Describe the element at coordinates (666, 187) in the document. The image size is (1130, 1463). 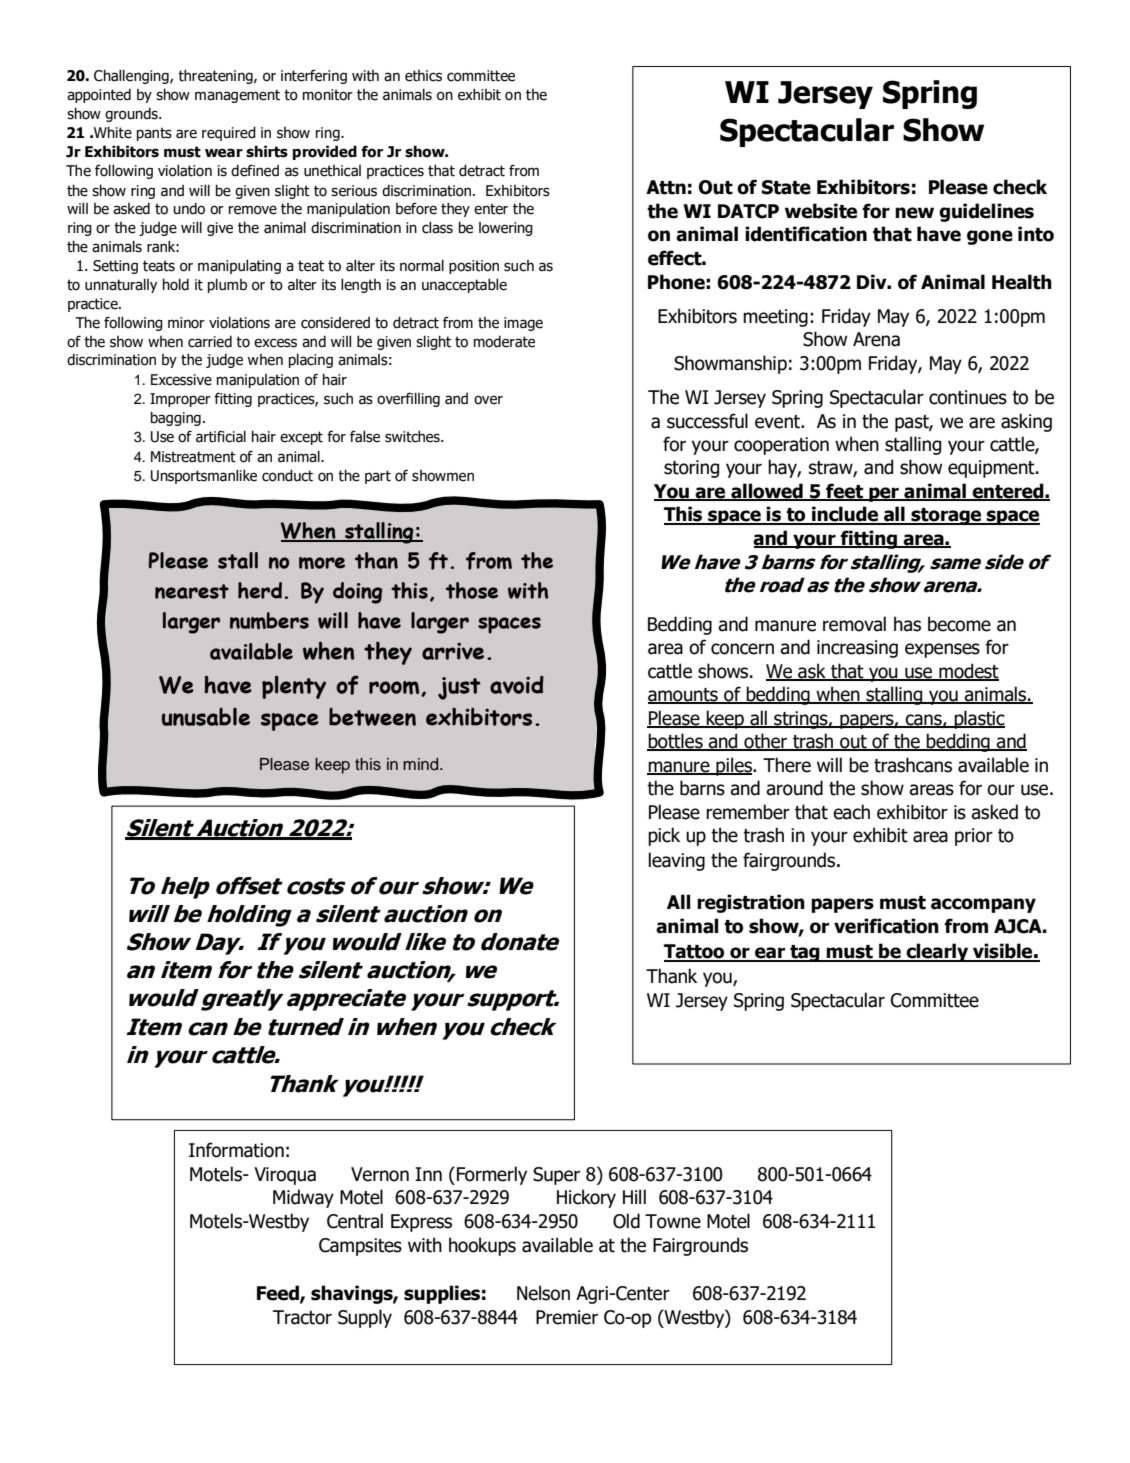
I see `Attn` at that location.
